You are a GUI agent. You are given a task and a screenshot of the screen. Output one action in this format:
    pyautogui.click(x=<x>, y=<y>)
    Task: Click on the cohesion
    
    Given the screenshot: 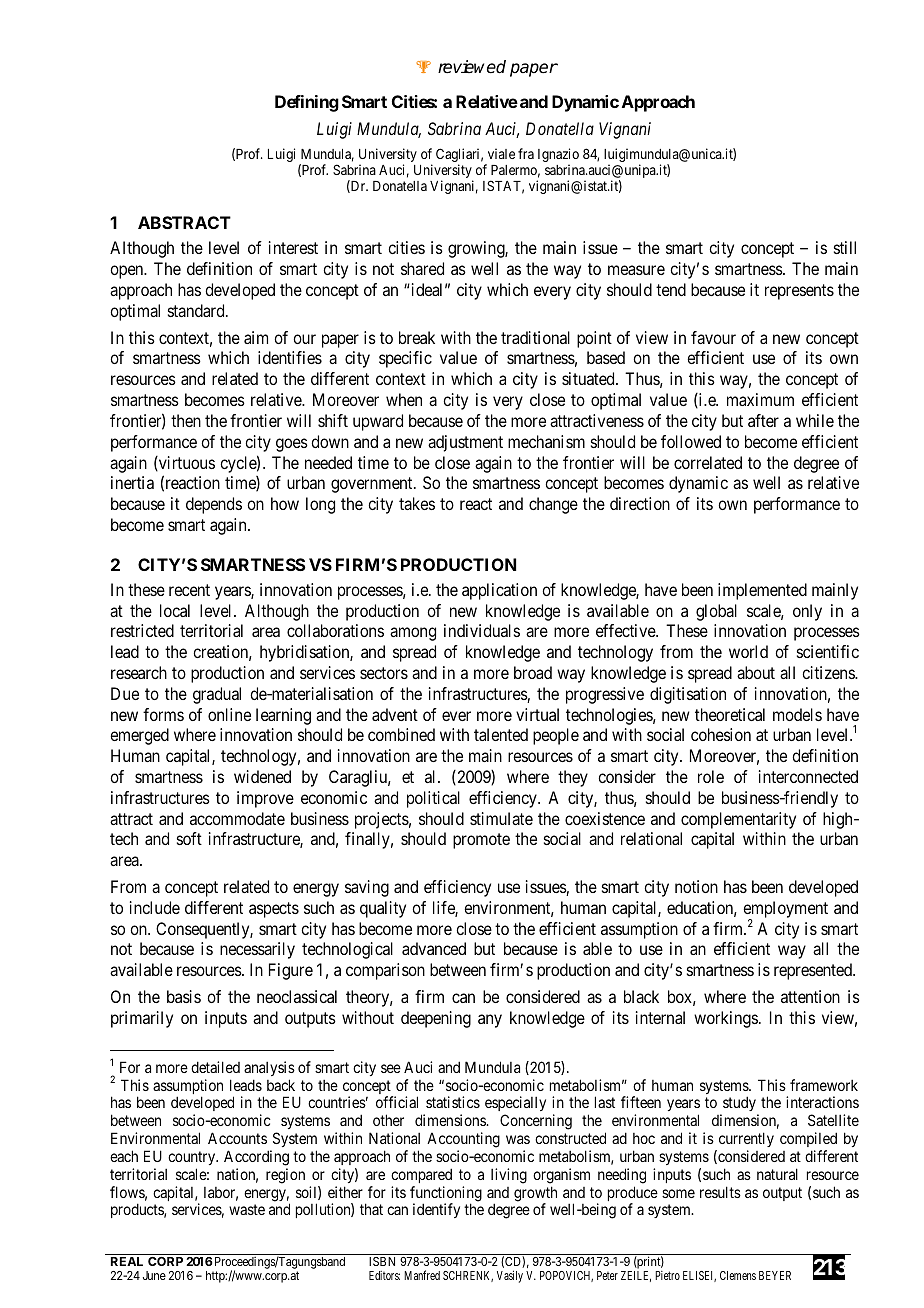 What is the action you would take?
    pyautogui.click(x=721, y=734)
